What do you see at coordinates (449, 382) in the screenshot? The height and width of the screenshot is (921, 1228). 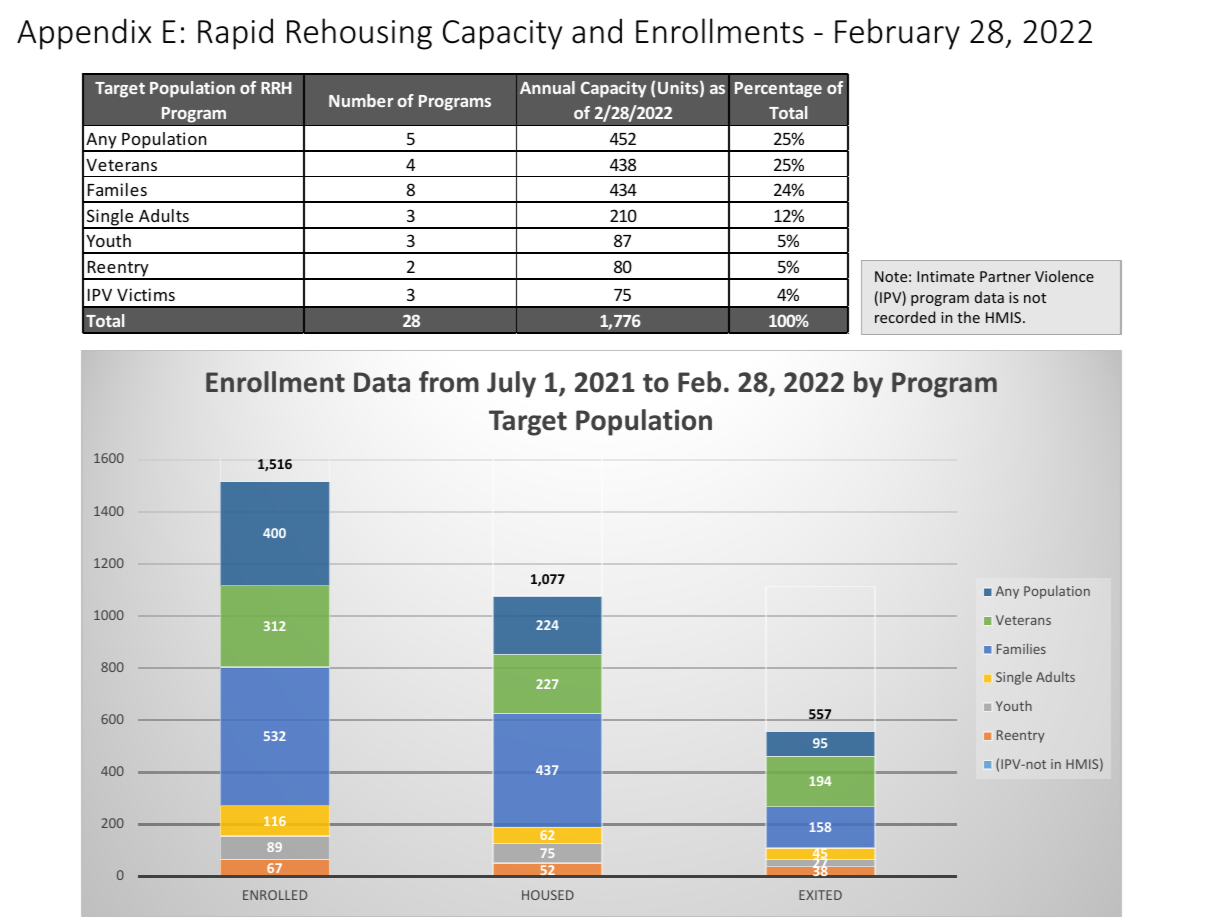 I see `from` at bounding box center [449, 382].
